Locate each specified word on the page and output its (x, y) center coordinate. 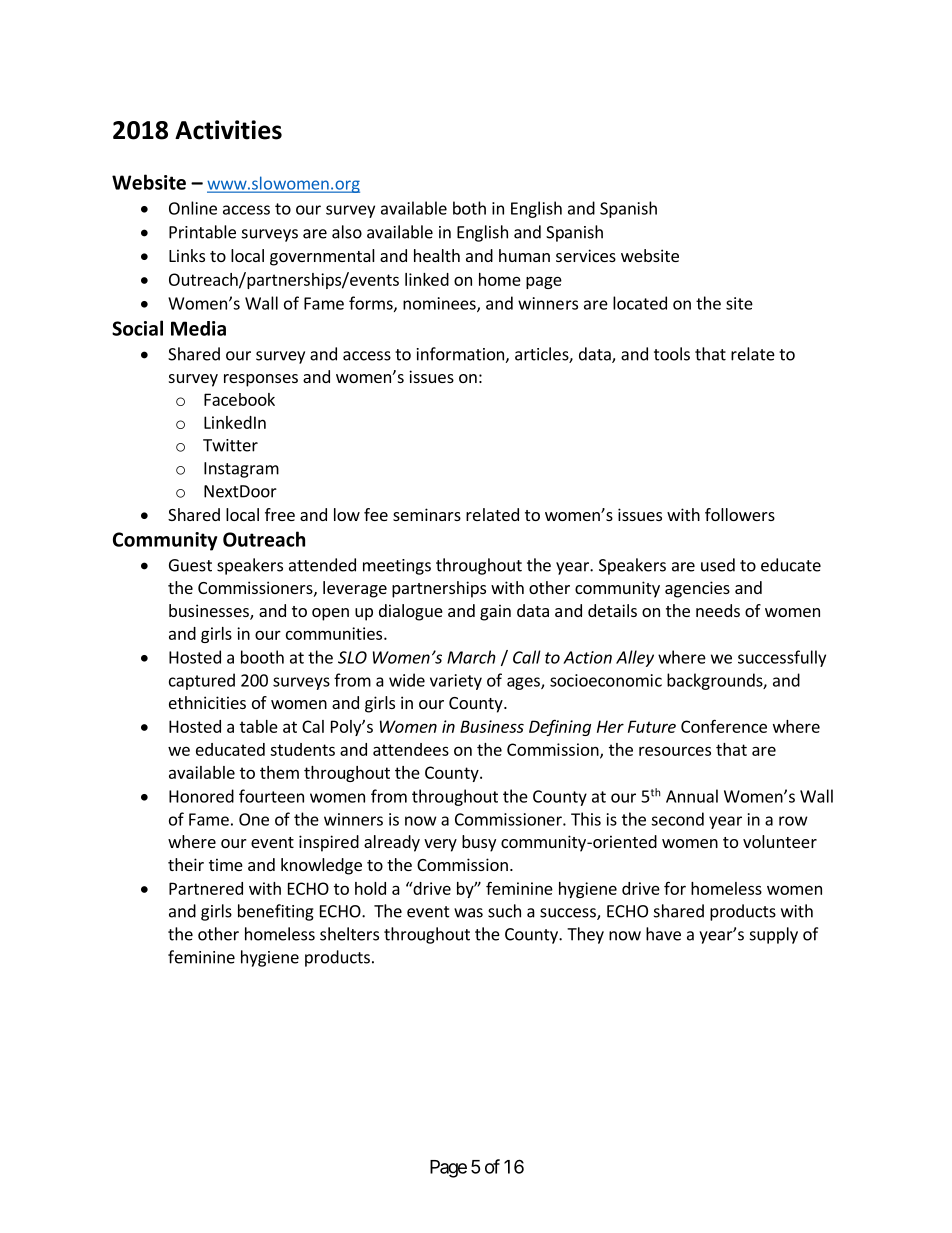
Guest (190, 565)
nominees (440, 304)
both (469, 208)
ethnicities (207, 702)
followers (740, 514)
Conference (724, 726)
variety (456, 682)
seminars (427, 514)
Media (198, 328)
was (468, 913)
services (586, 255)
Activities (228, 130)
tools (672, 354)
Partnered (206, 888)
